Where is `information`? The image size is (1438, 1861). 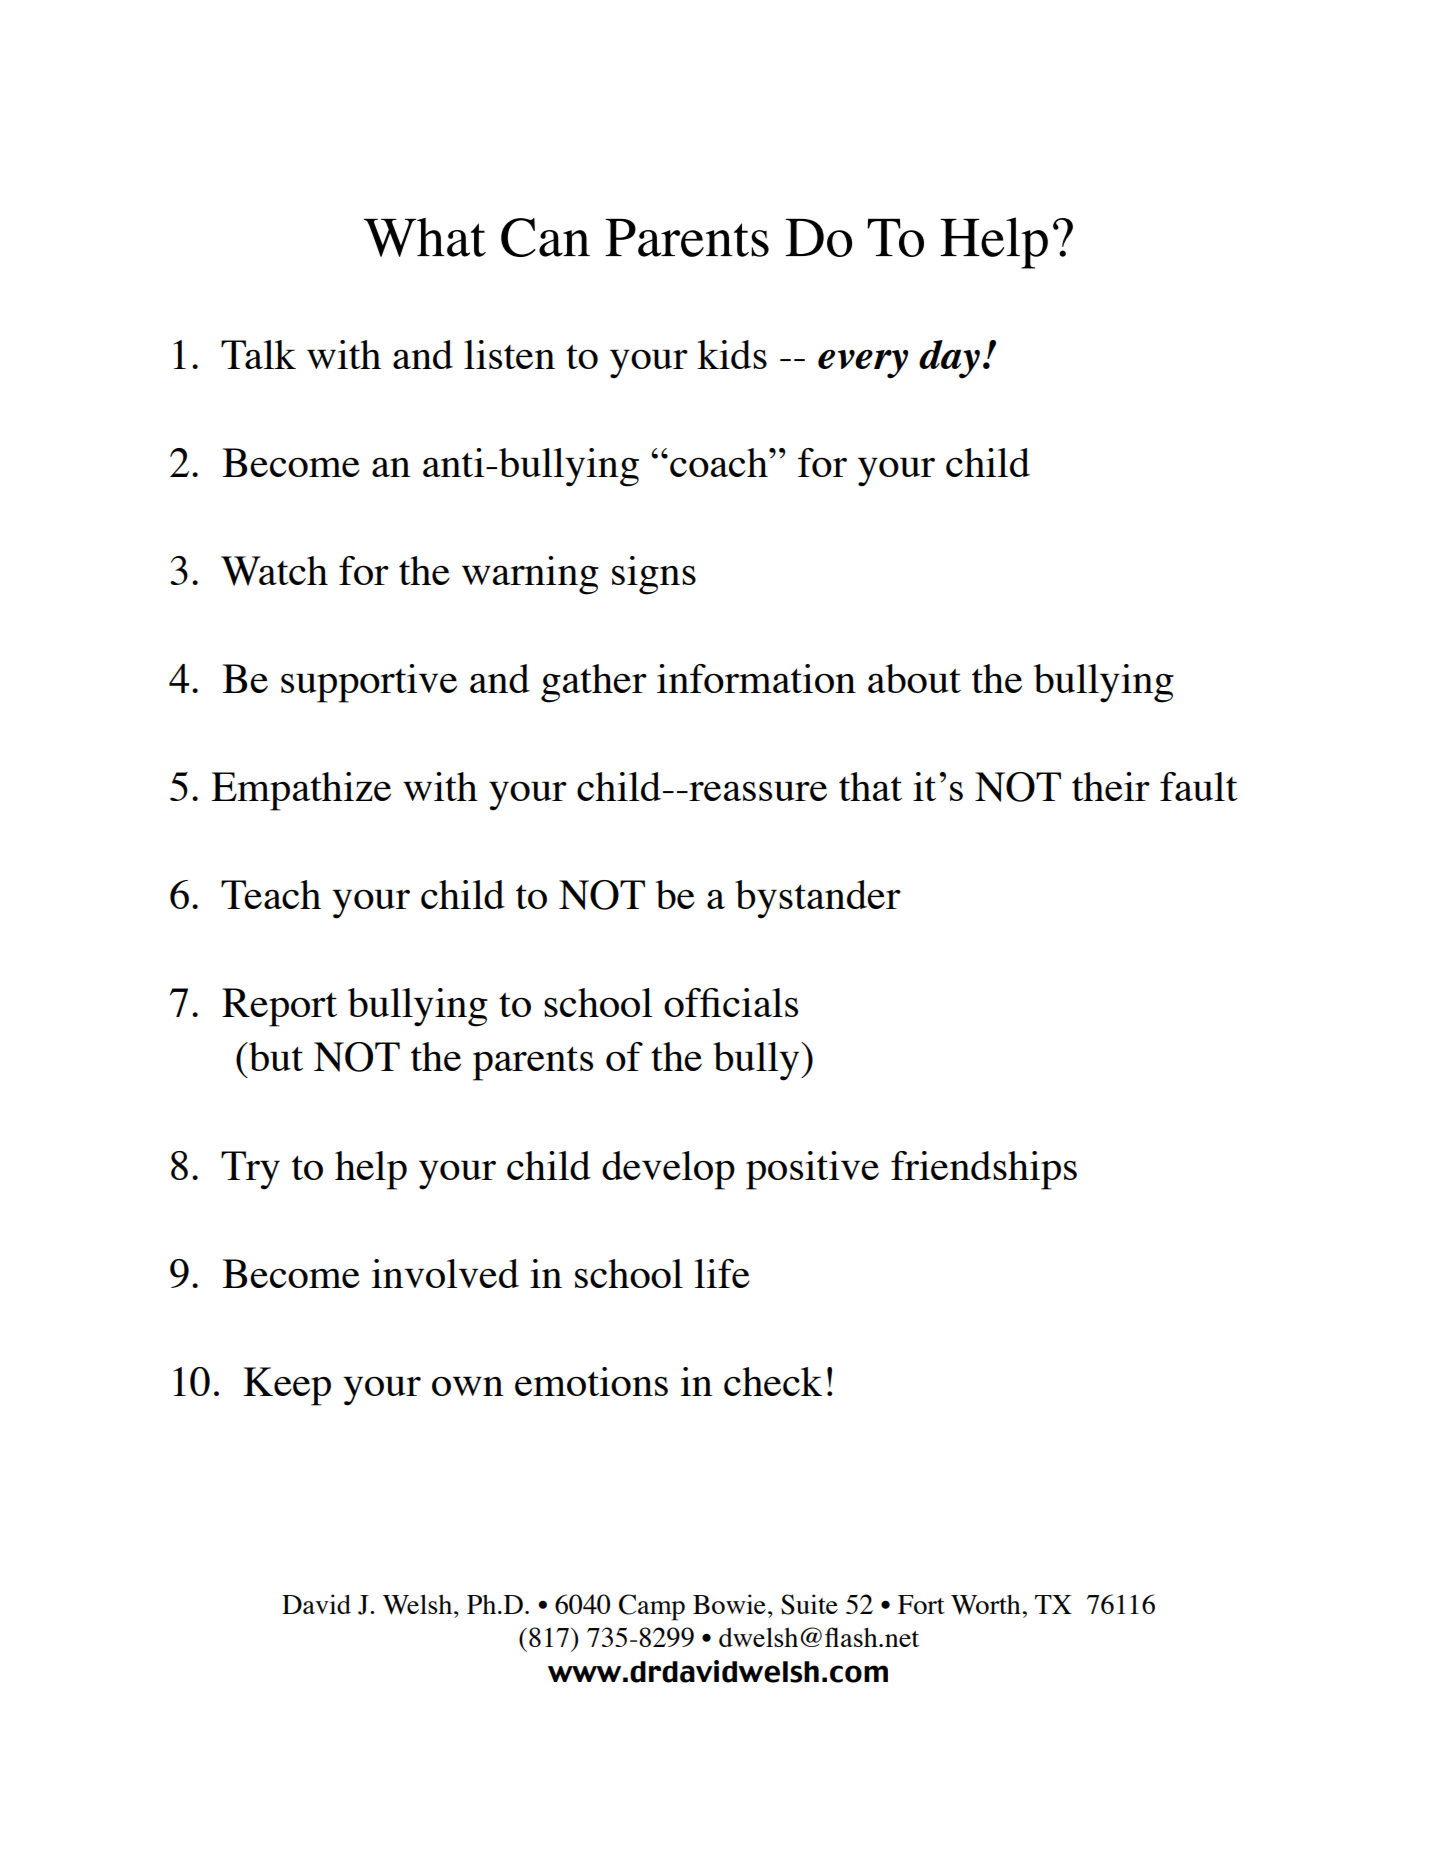
information is located at coordinates (756, 678).
